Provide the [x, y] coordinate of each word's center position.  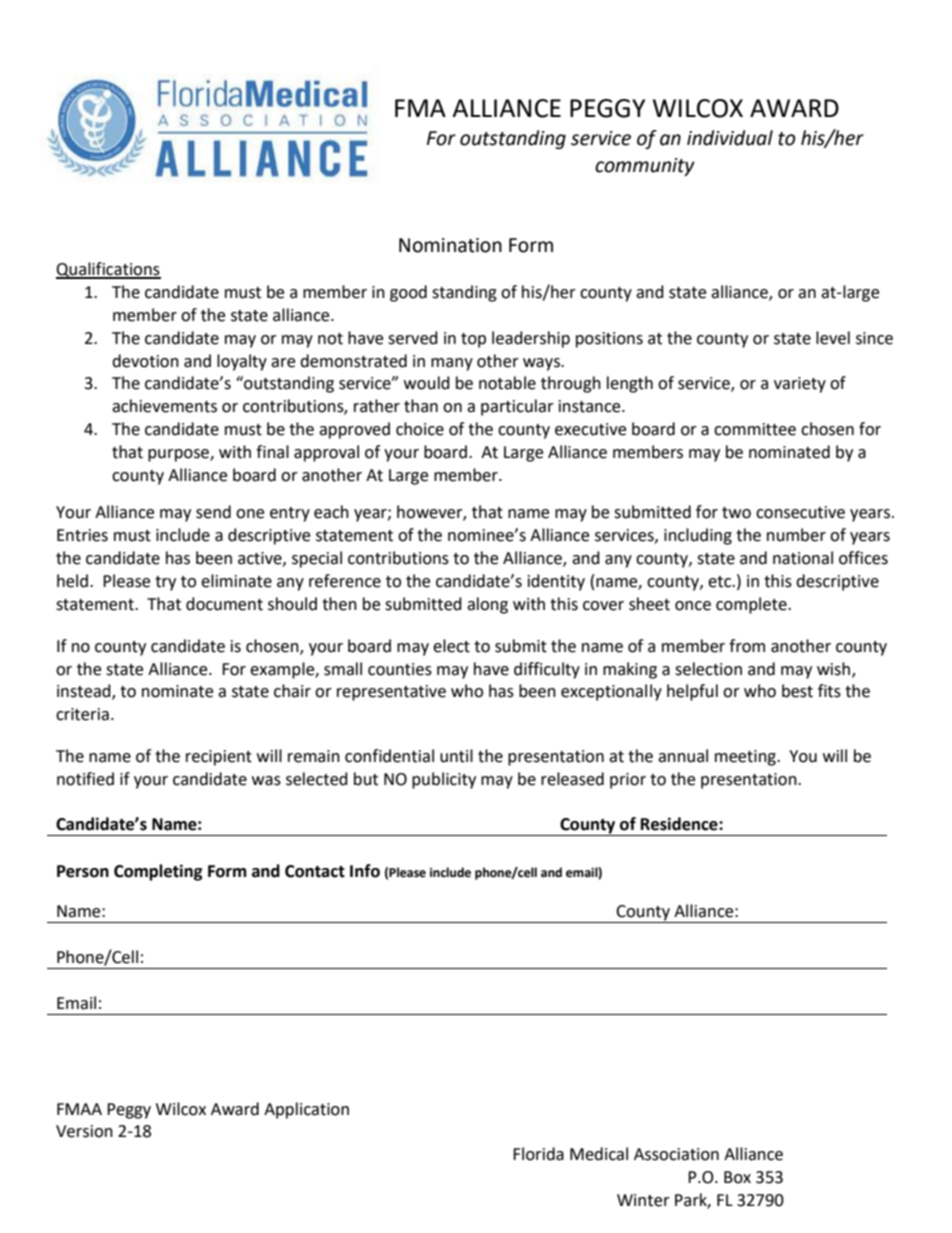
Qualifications [108, 270]
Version [84, 1131]
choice [420, 429]
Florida [538, 1154]
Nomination [450, 245]
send [213, 512]
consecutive [800, 512]
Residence [680, 824]
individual [730, 138]
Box [737, 1177]
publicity [444, 780]
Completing [158, 872]
